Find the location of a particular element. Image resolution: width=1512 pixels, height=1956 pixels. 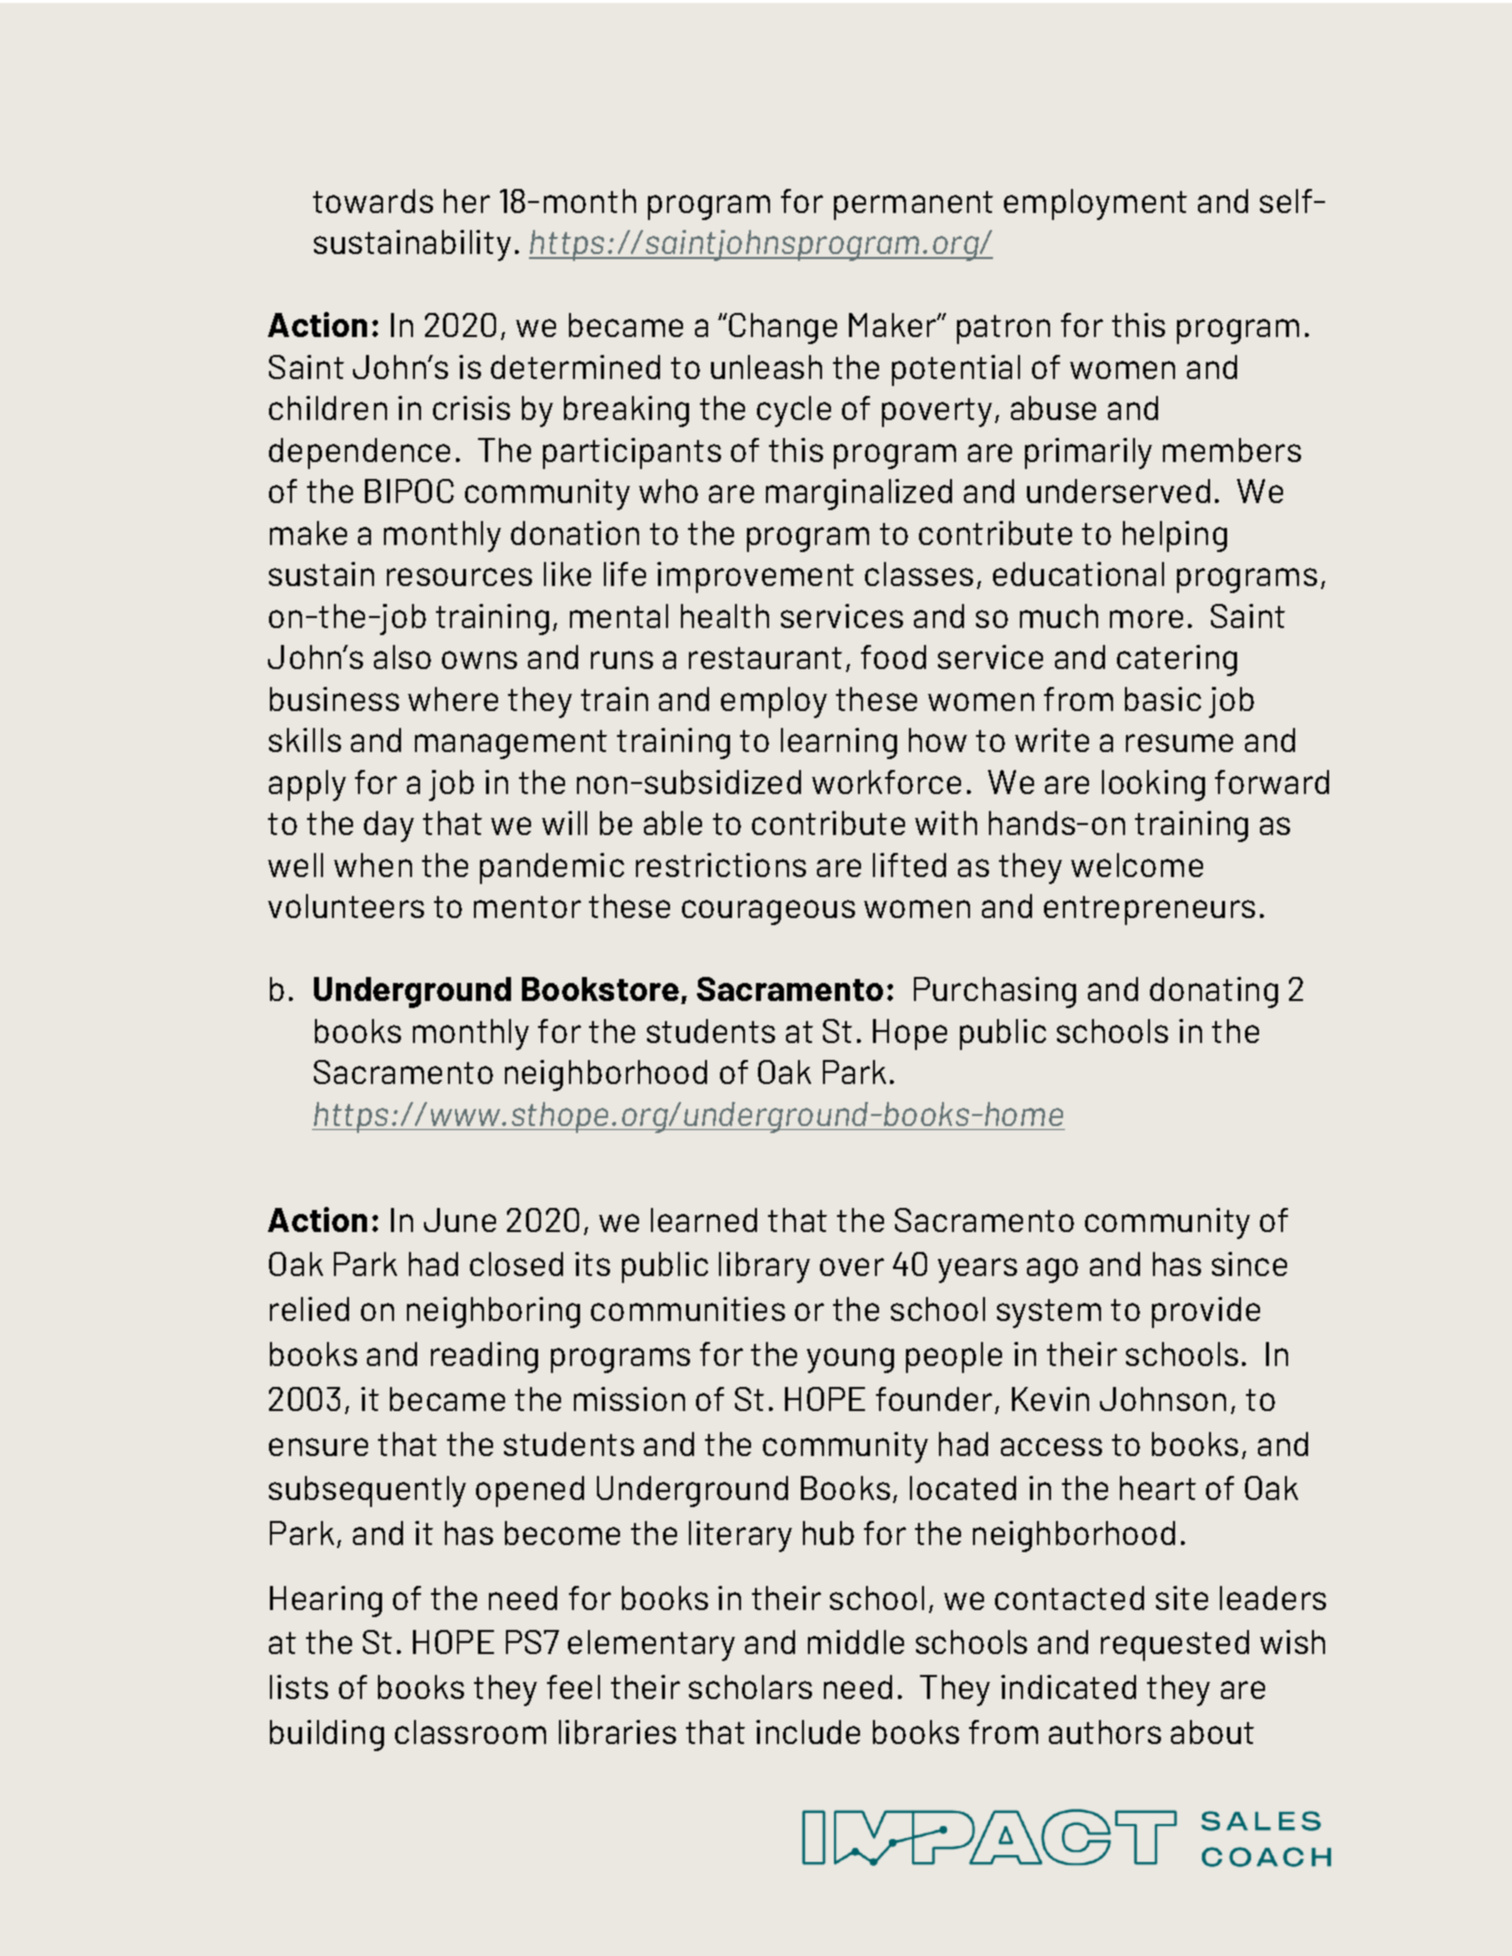

towards is located at coordinates (373, 201).
